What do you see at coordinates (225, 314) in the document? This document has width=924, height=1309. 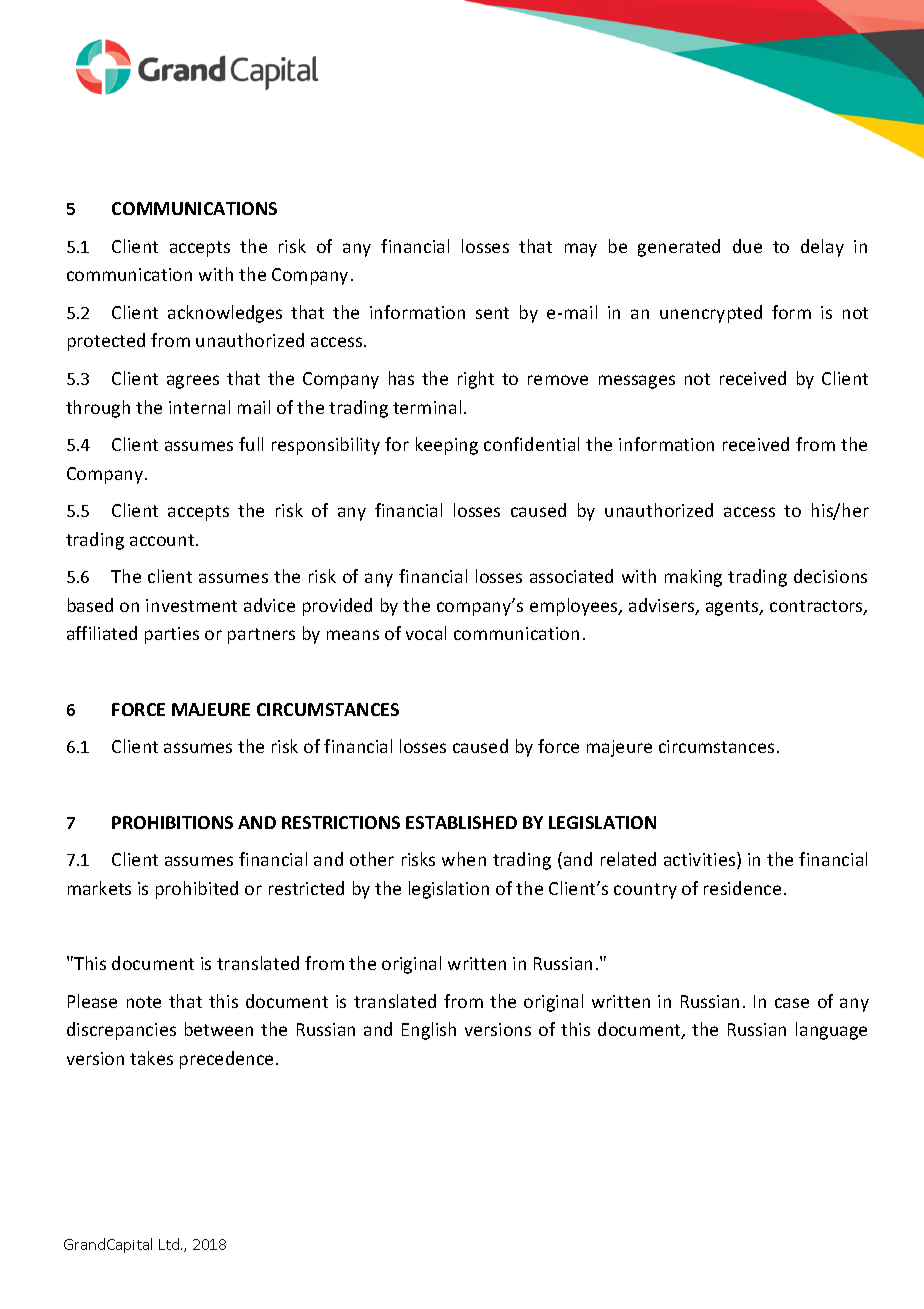 I see `acknowledges` at bounding box center [225, 314].
